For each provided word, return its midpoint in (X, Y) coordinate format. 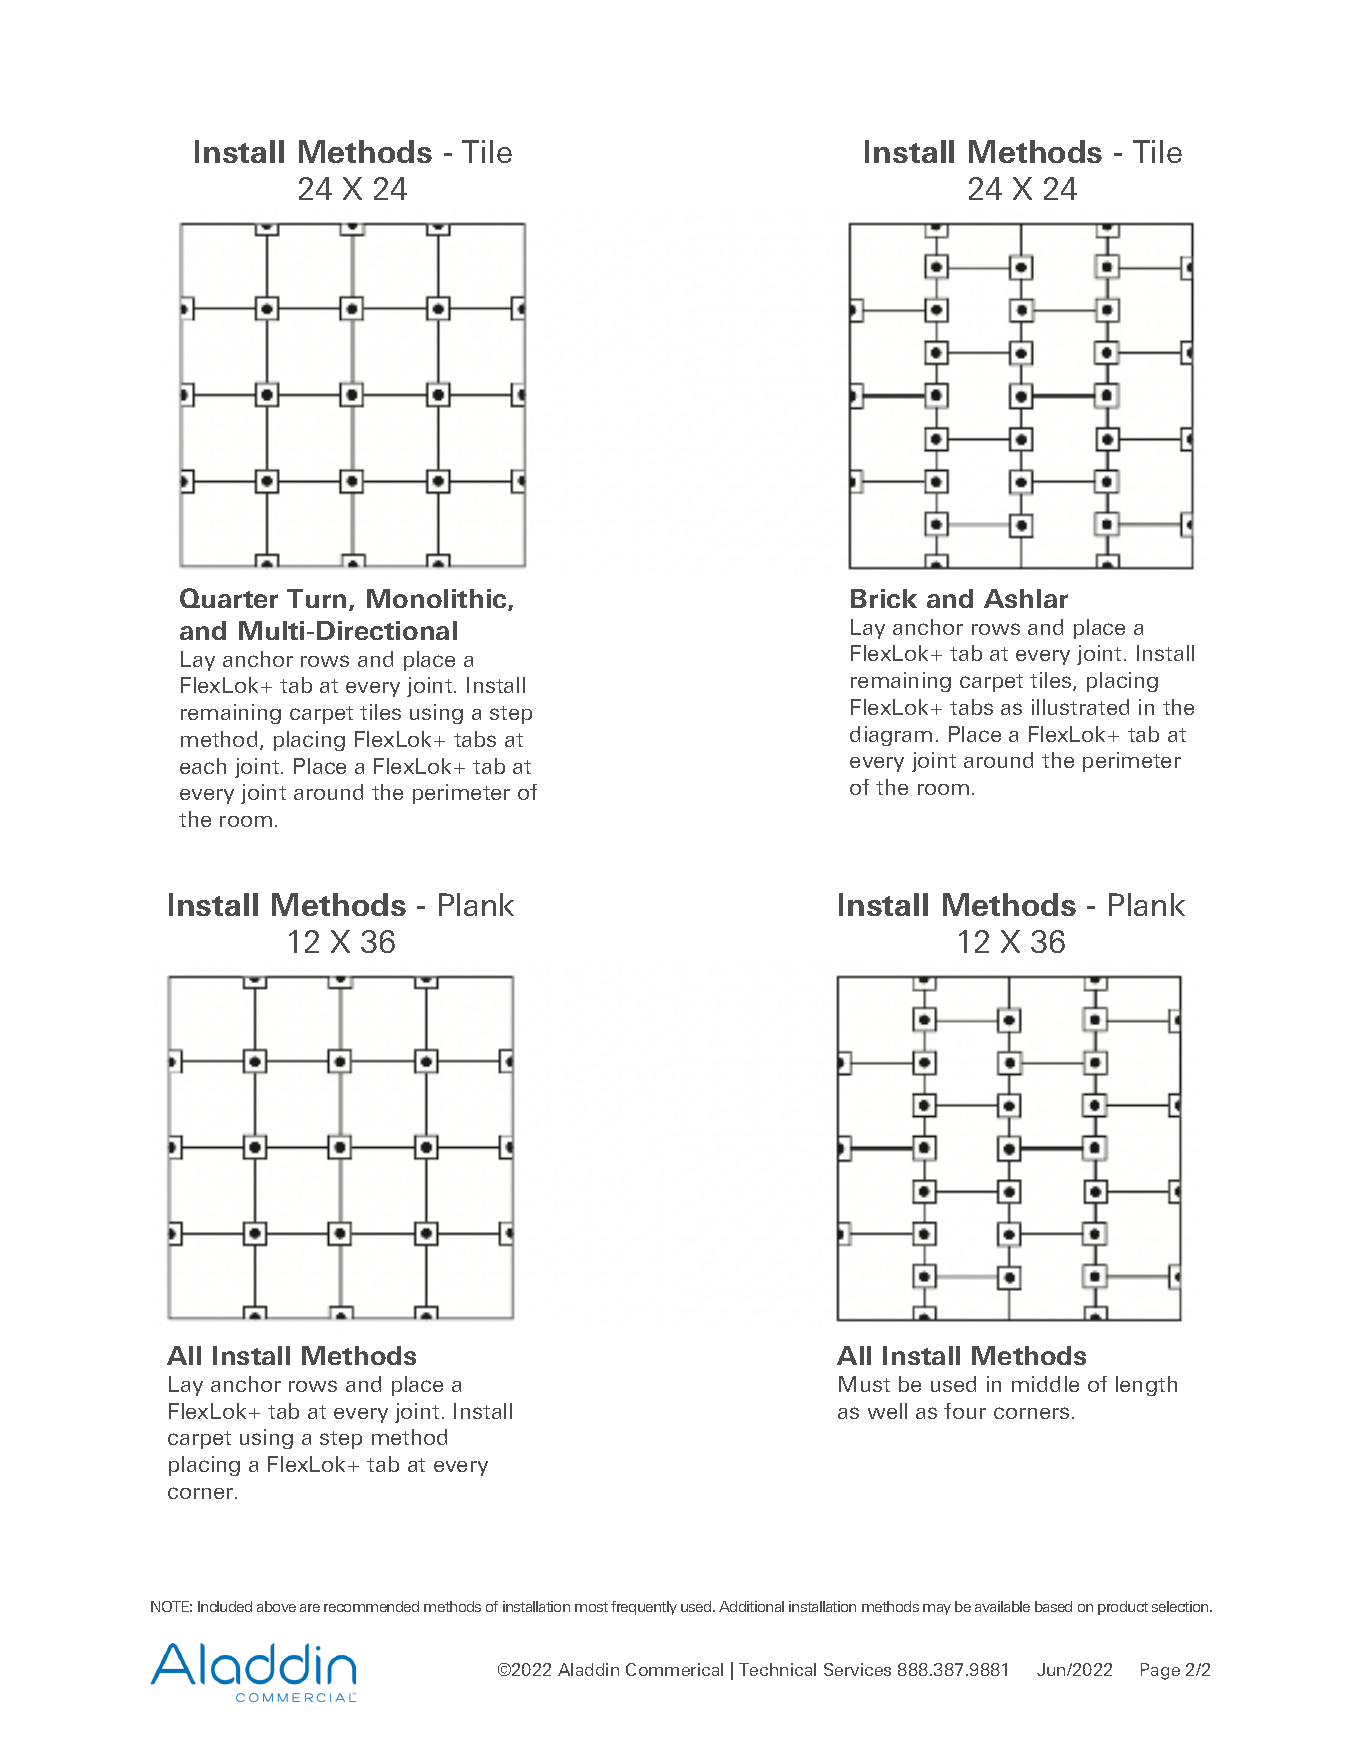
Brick (884, 598)
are (310, 1608)
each (203, 766)
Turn (316, 598)
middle (1045, 1384)
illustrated (1080, 707)
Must (864, 1384)
